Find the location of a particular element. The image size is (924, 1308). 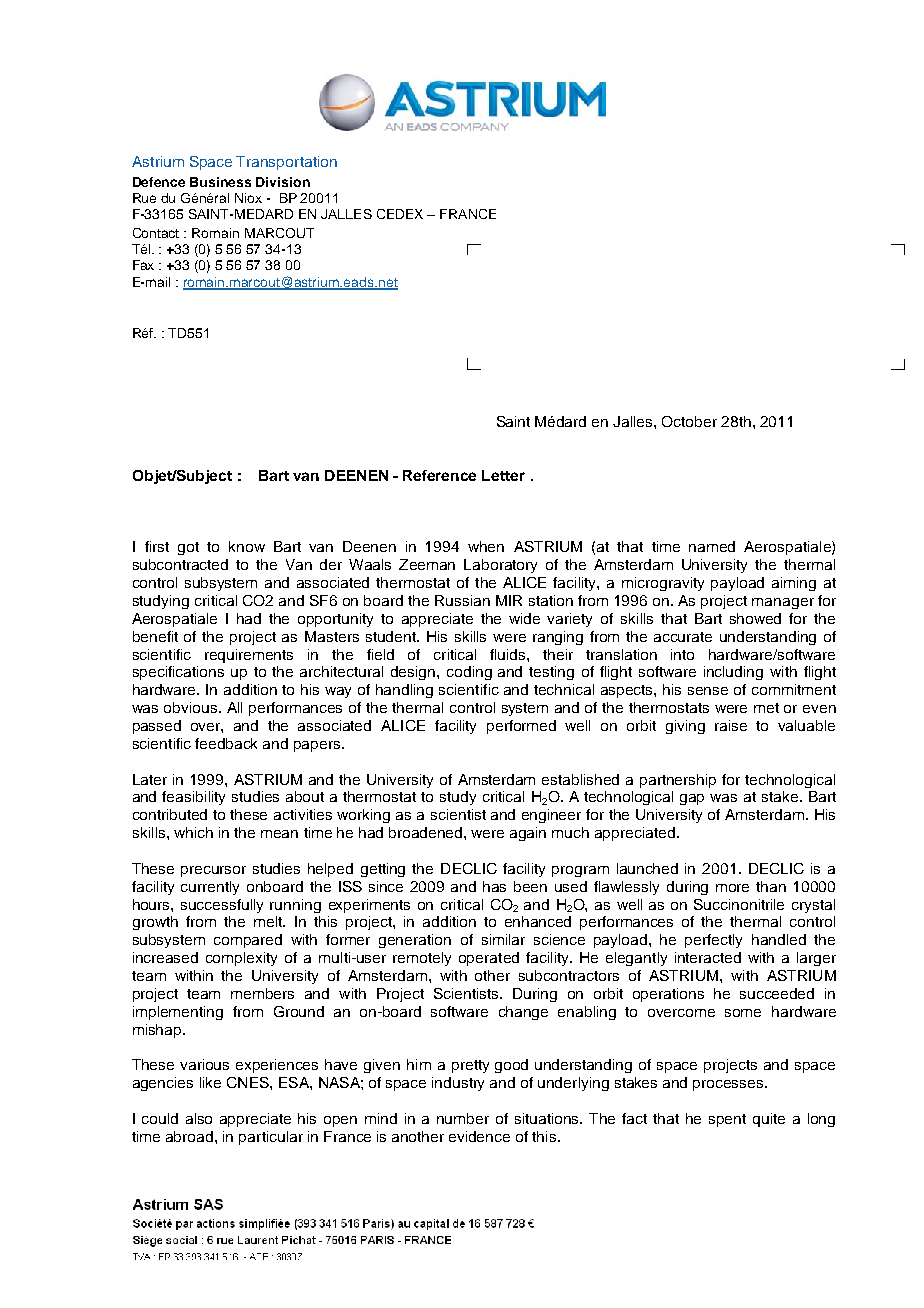

named is located at coordinates (712, 546).
